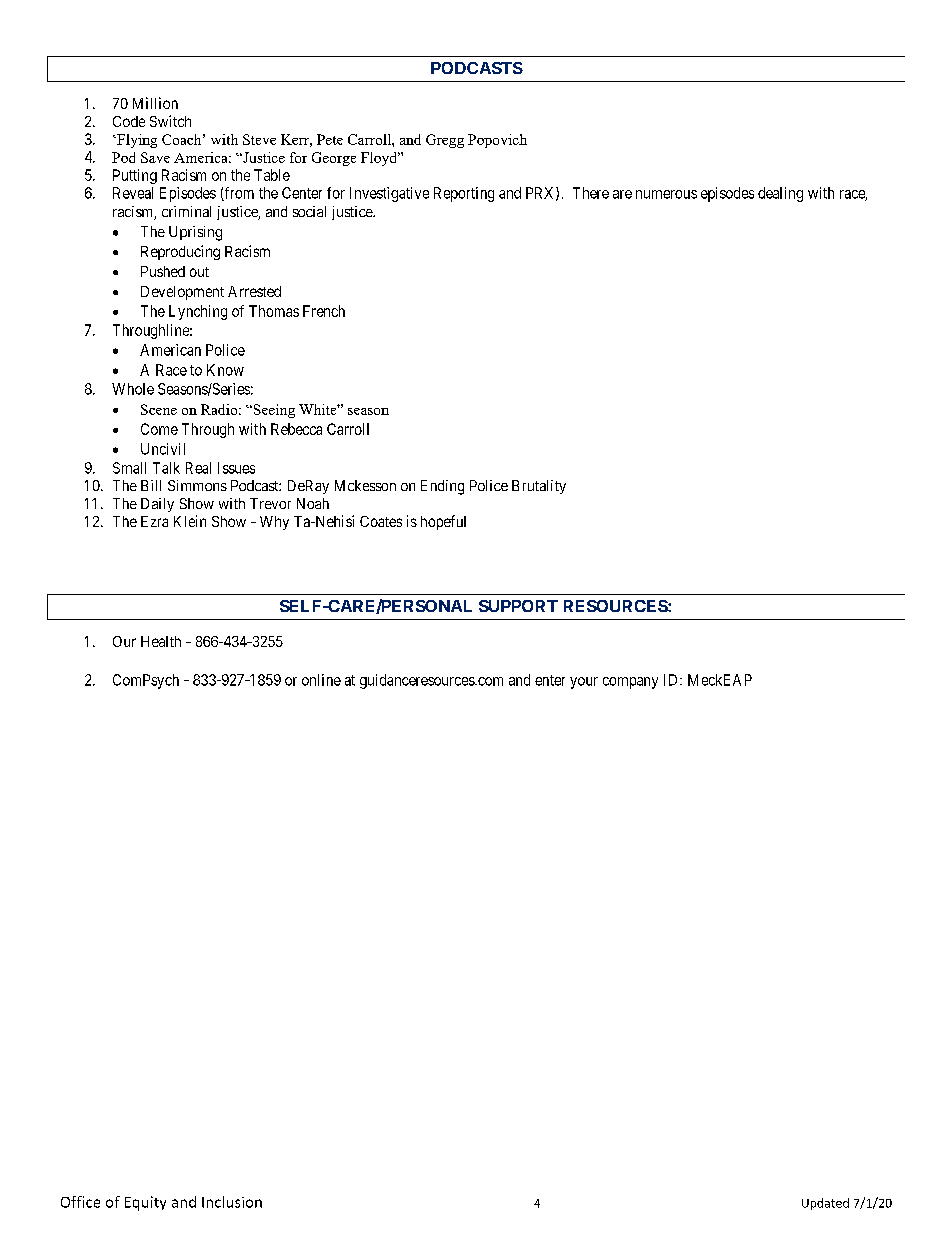  Describe the element at coordinates (170, 121) in the document. I see `Switch` at that location.
